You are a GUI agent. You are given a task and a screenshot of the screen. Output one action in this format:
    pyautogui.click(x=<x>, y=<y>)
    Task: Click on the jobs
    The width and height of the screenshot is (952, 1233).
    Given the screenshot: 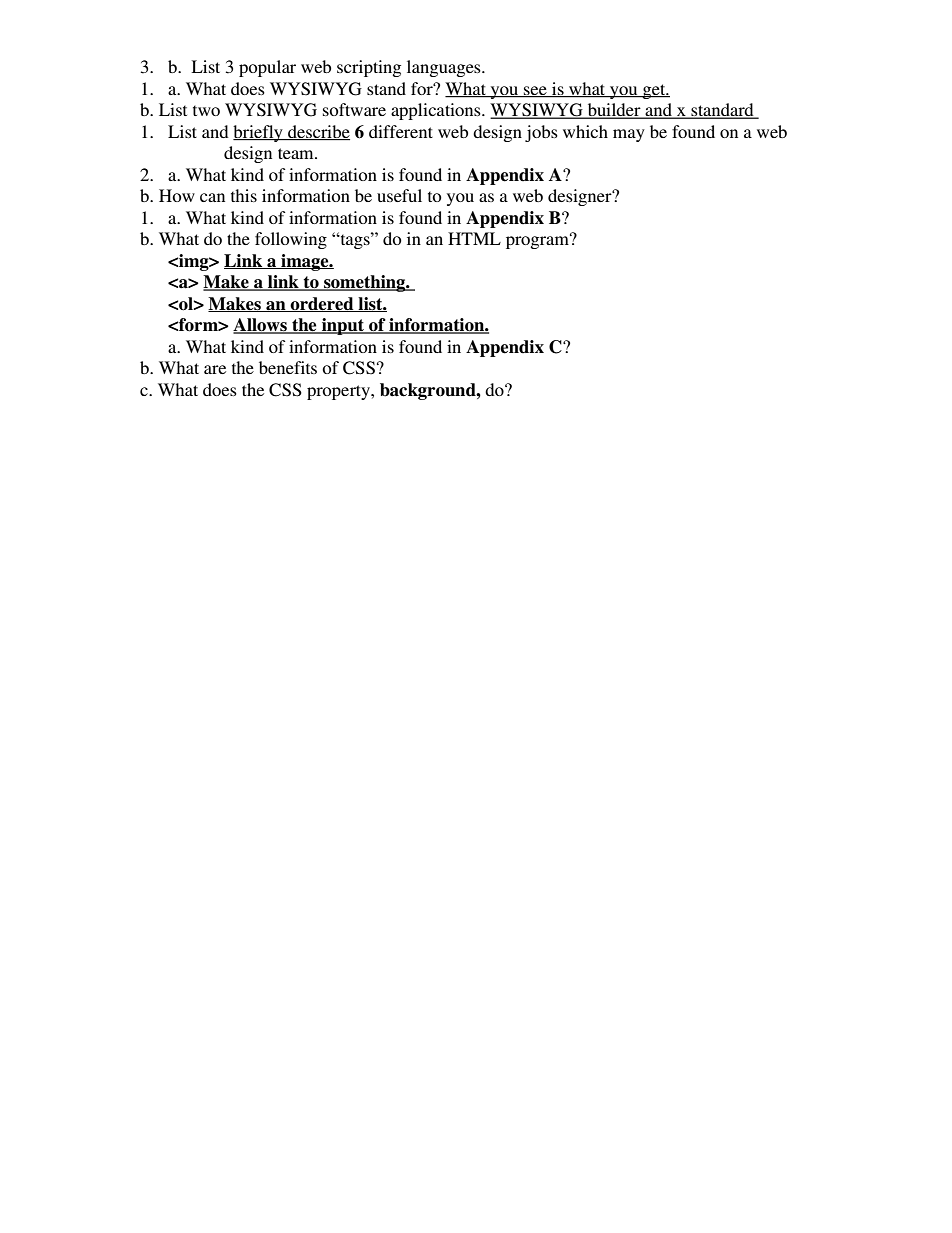 What is the action you would take?
    pyautogui.click(x=541, y=133)
